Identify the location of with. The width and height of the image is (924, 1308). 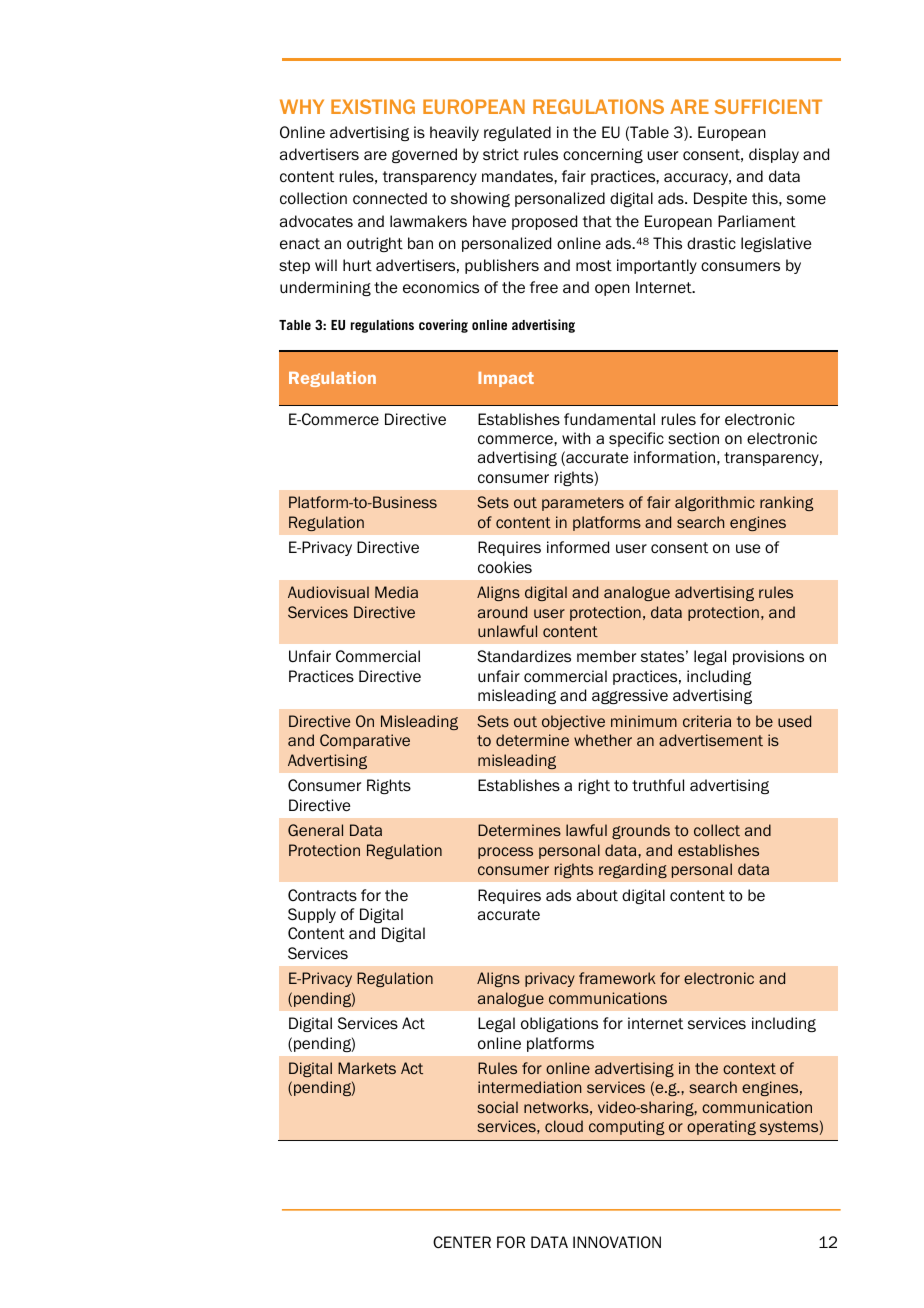
(576, 438).
